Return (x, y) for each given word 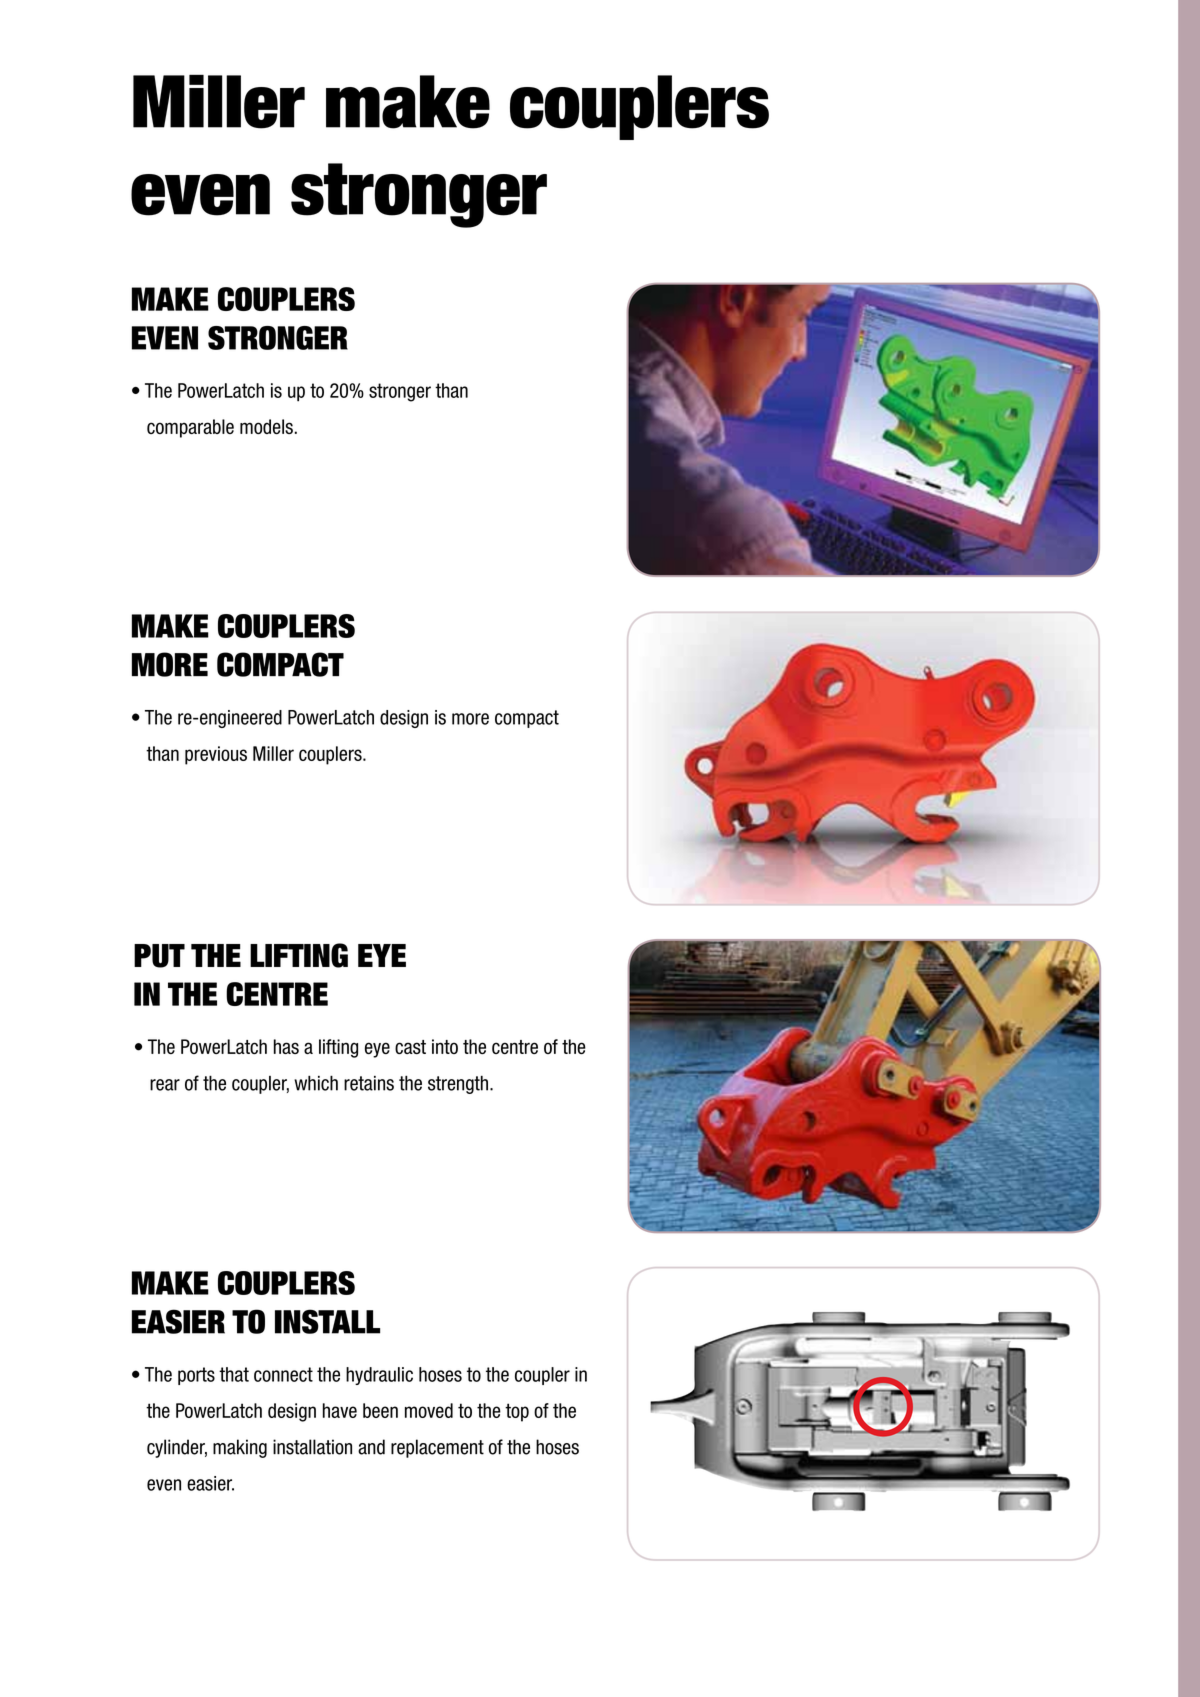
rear (165, 1085)
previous (216, 755)
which (316, 1083)
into (445, 1046)
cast (410, 1047)
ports (196, 1376)
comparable (190, 428)
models (266, 426)
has (286, 1046)
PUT (159, 956)
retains (369, 1083)
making (240, 1448)
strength (458, 1085)
